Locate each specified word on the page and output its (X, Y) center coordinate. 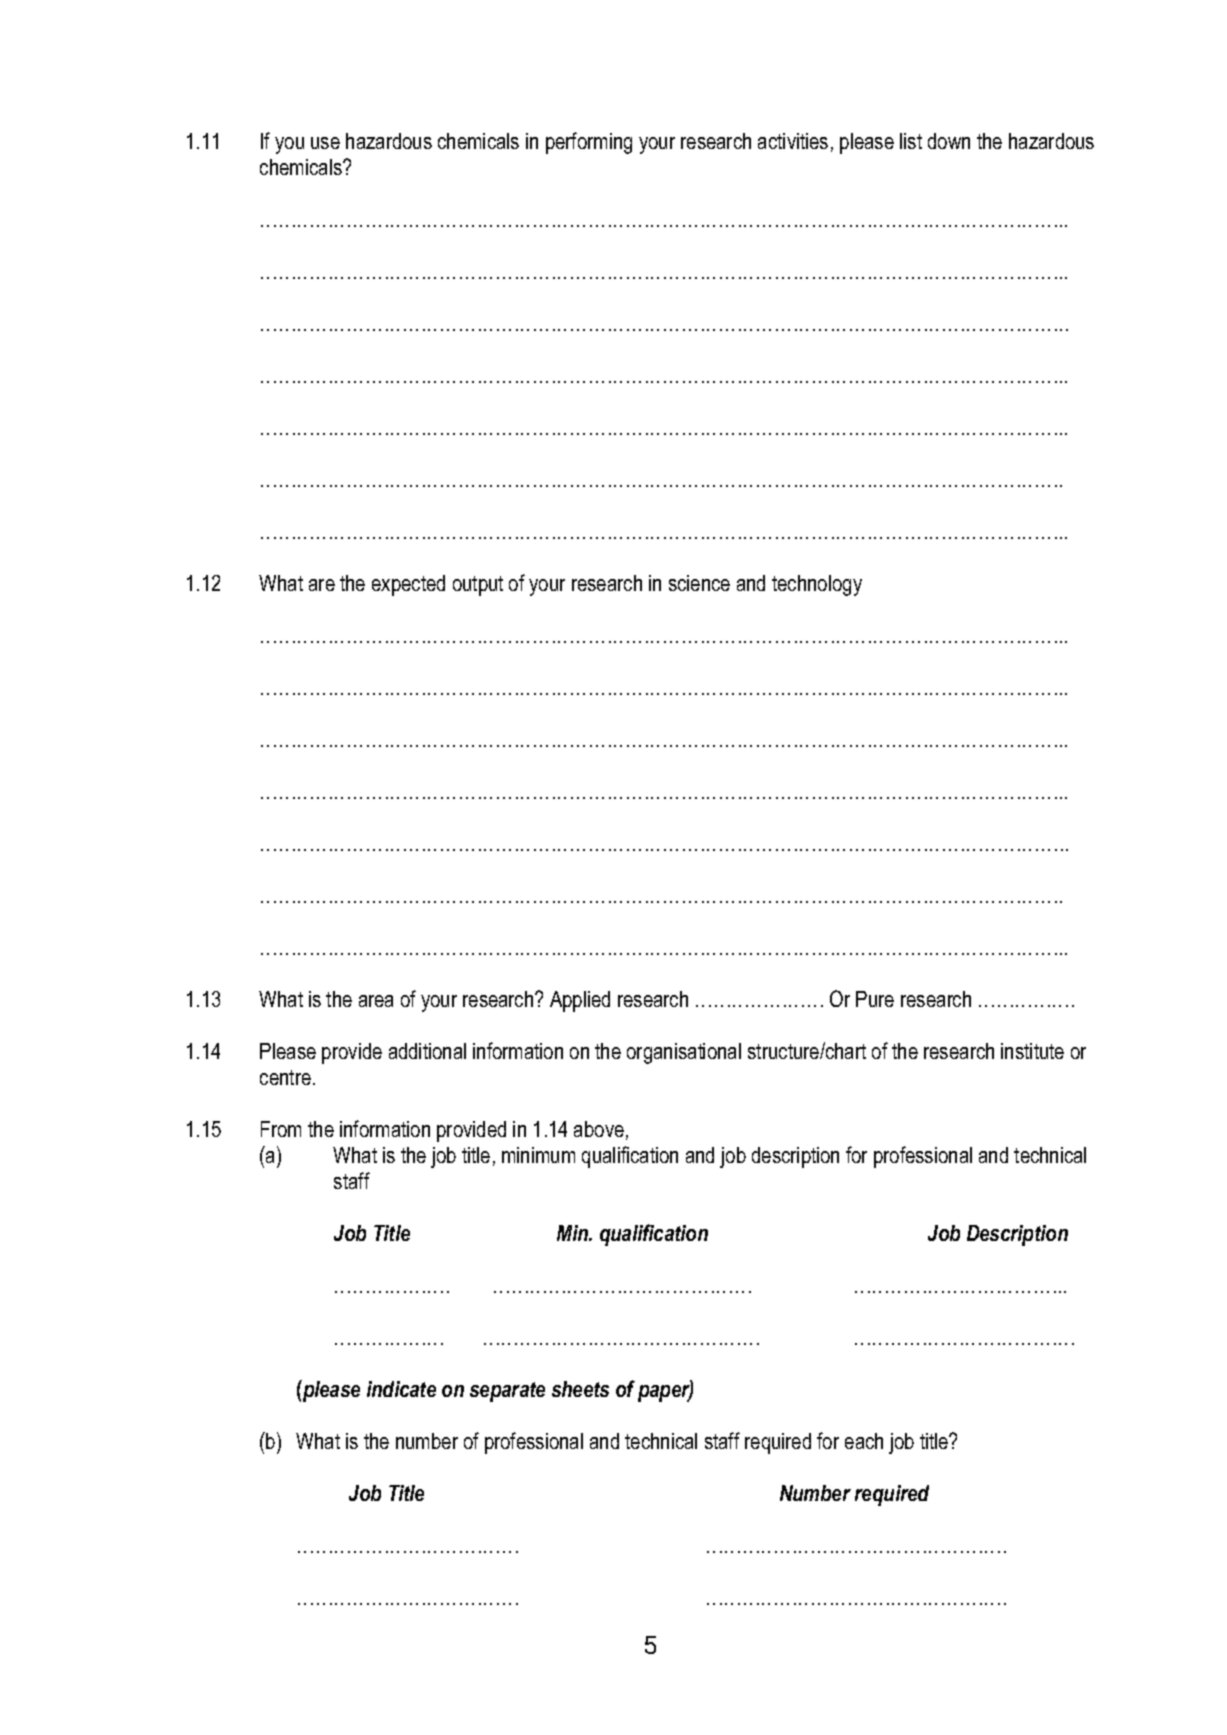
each (864, 1441)
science (699, 583)
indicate (401, 1389)
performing (589, 143)
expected (408, 585)
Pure (875, 999)
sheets (580, 1389)
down (949, 141)
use (325, 143)
